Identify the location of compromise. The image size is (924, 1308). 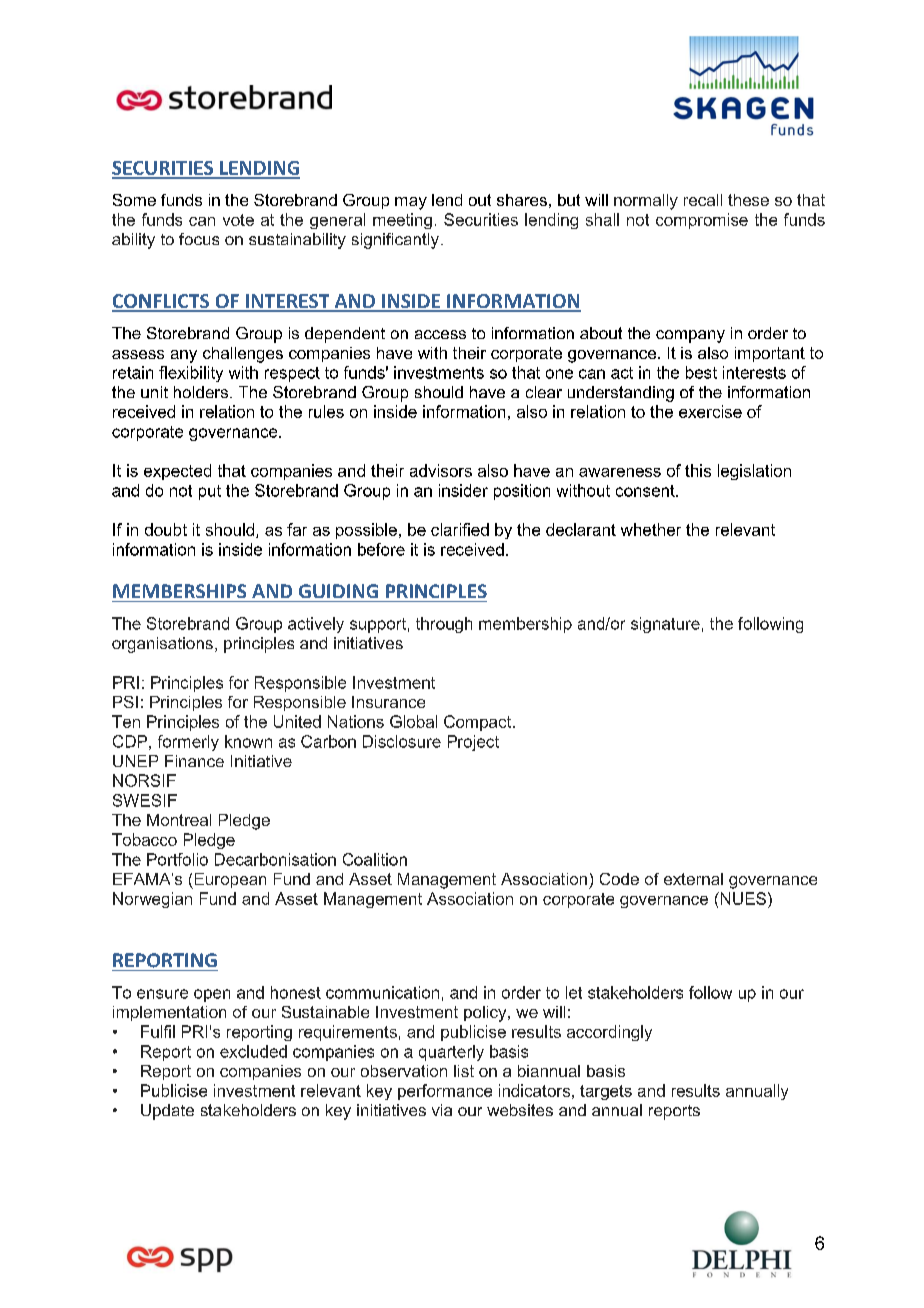
(702, 221).
